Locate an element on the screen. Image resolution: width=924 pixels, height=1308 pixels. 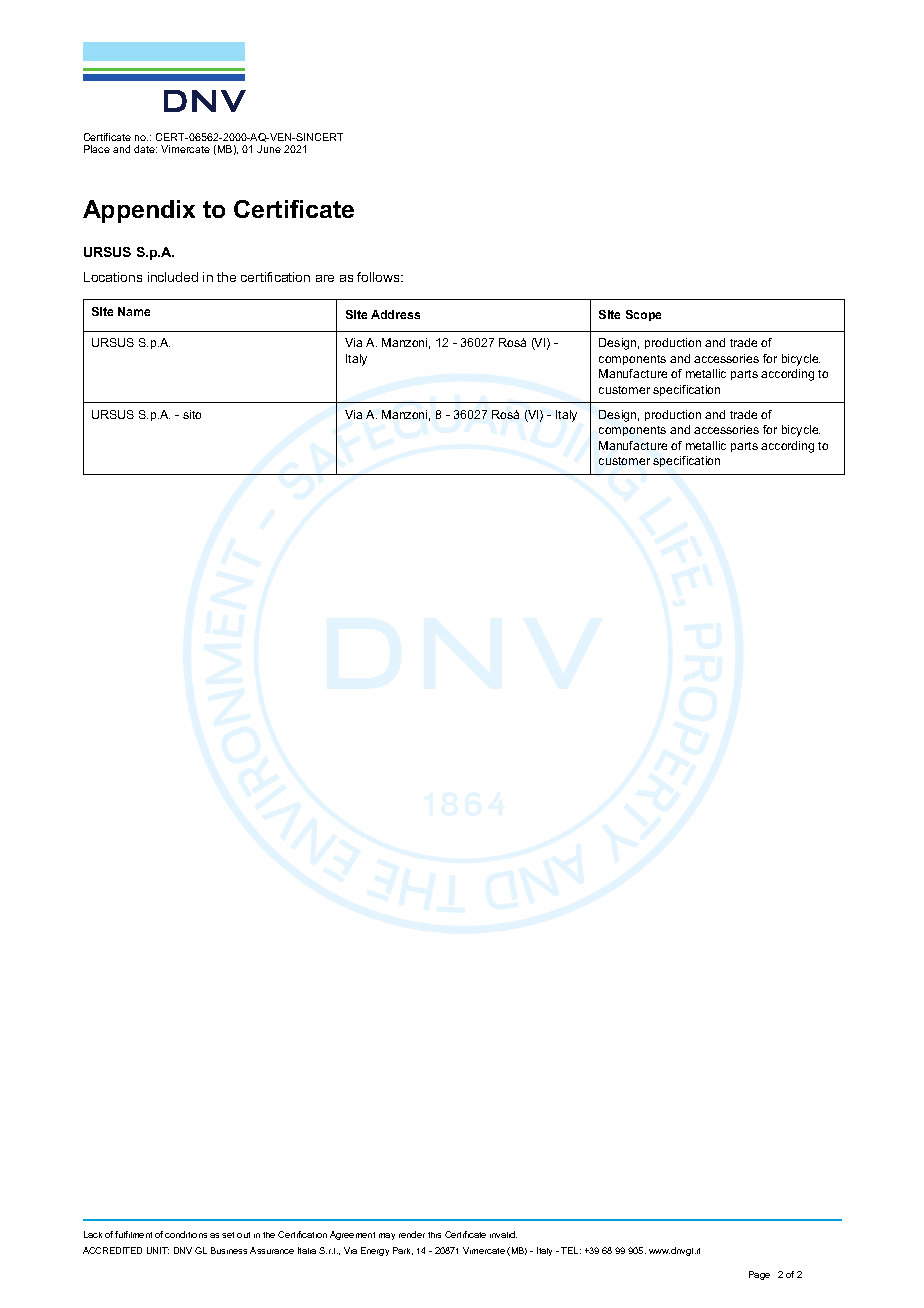
invalid is located at coordinates (503, 1234).
